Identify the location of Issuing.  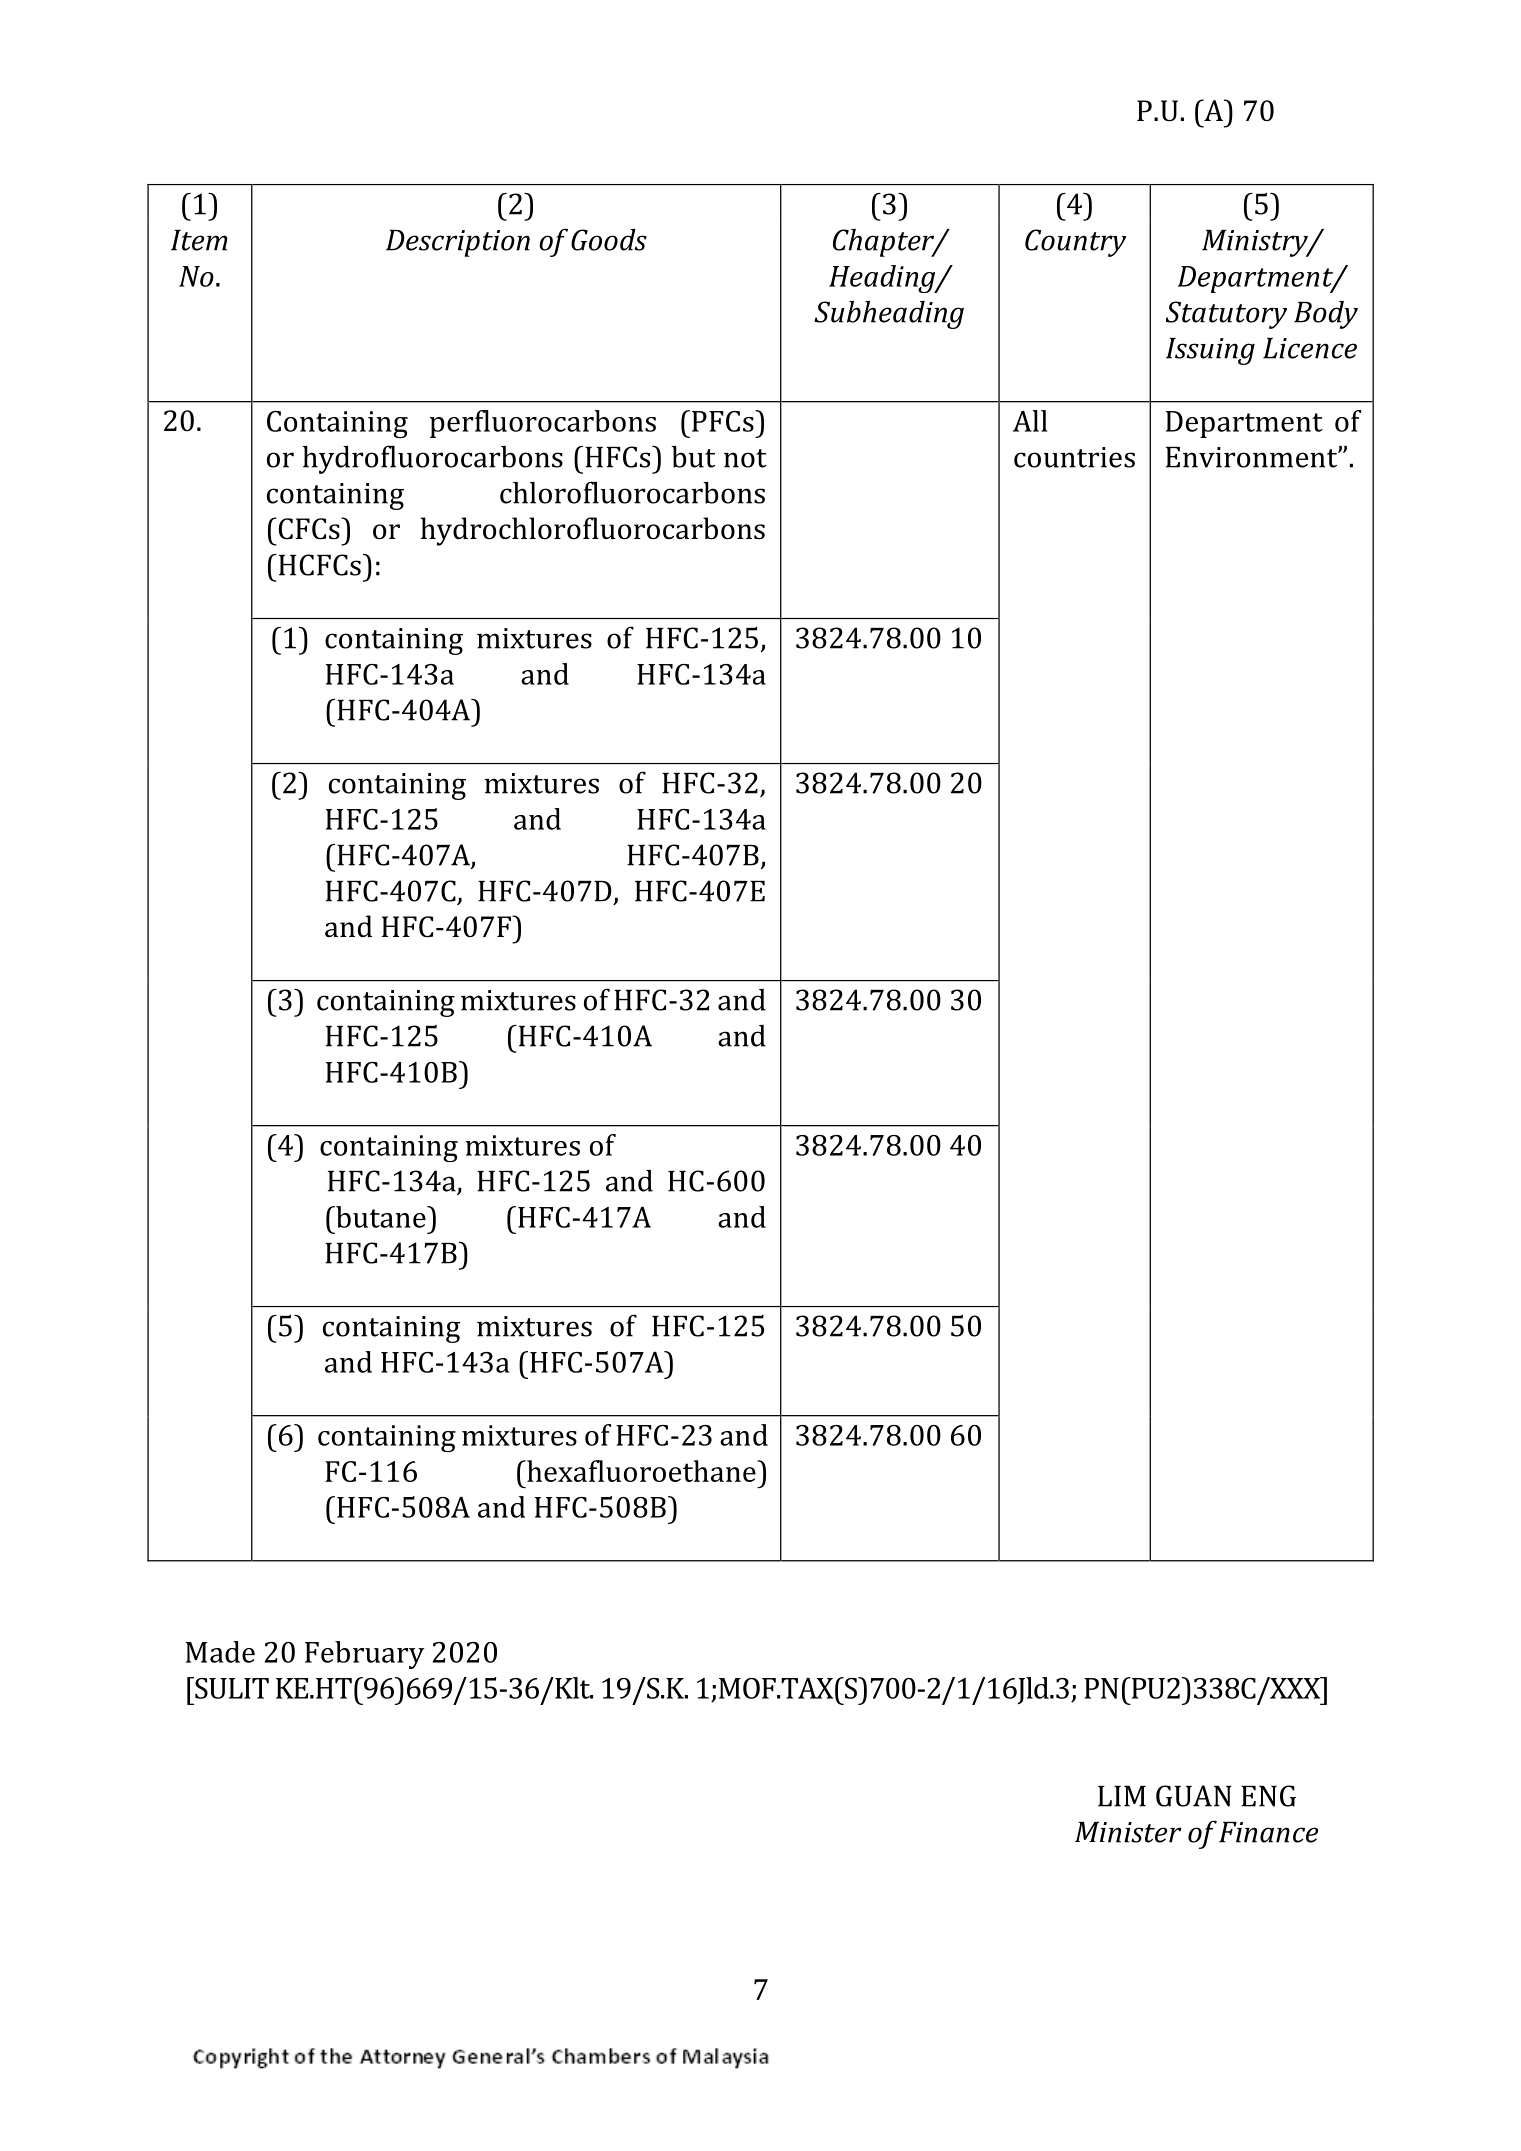
(1210, 351).
